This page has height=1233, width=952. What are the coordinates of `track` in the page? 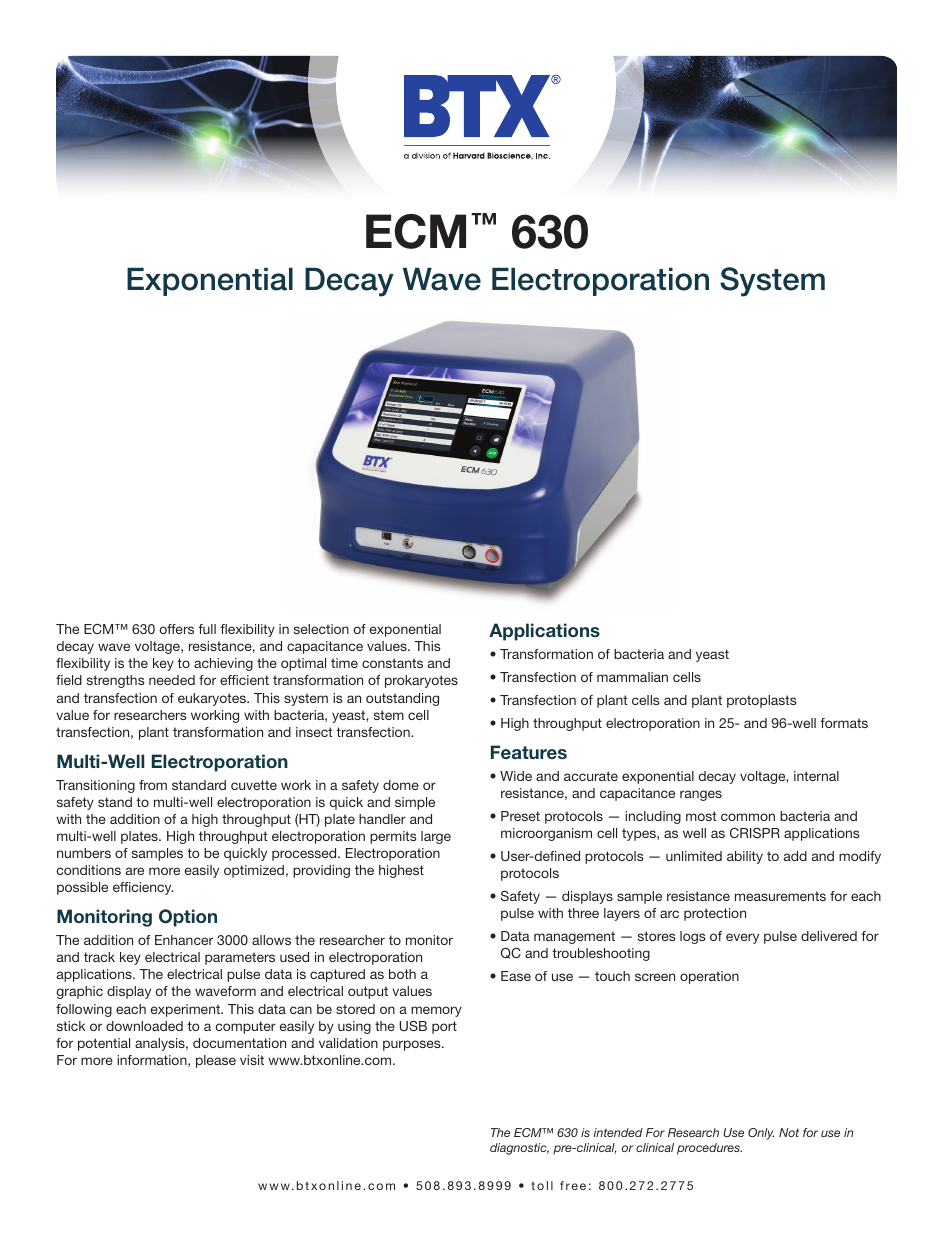 It's located at (99, 957).
